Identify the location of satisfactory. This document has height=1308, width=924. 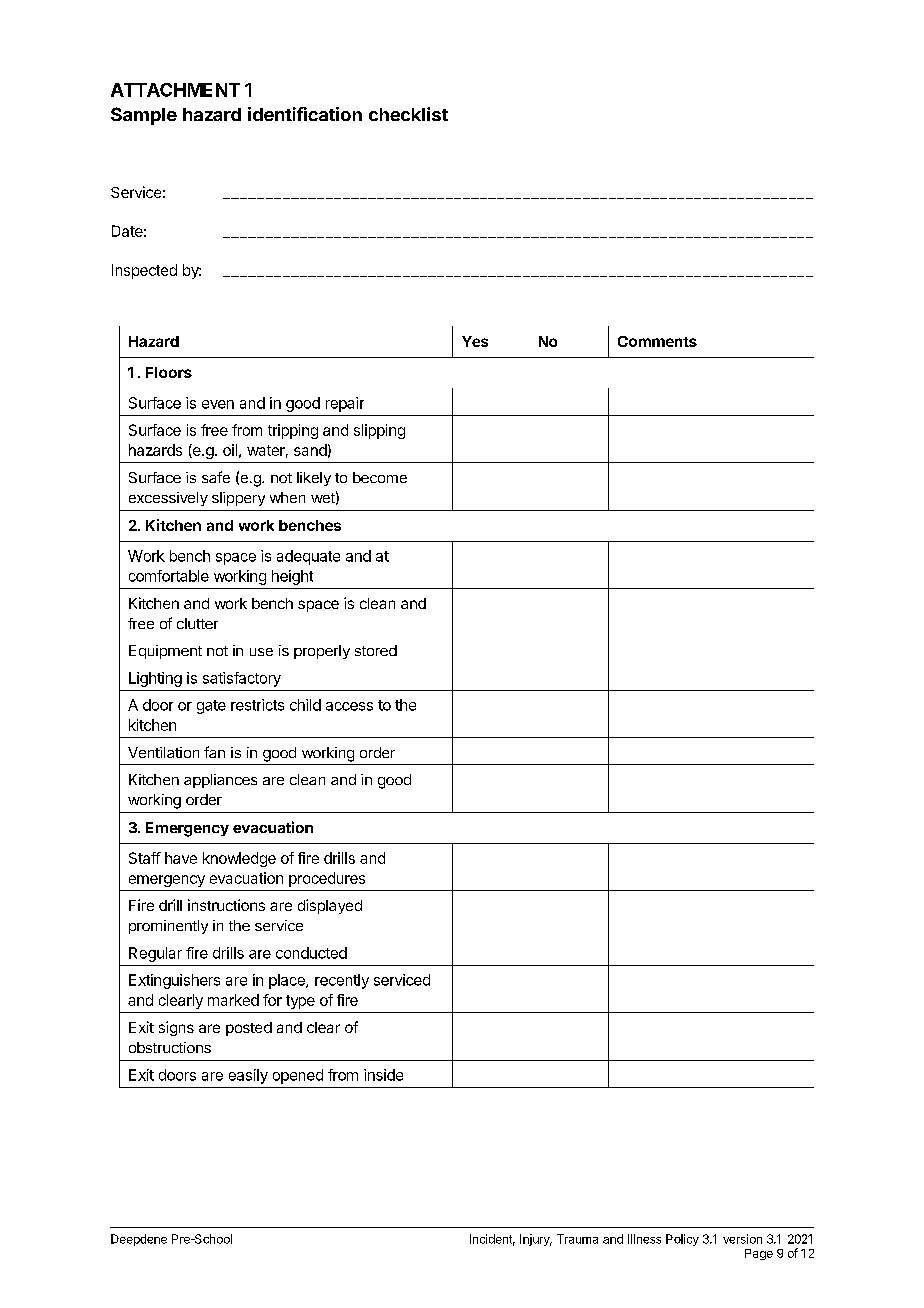
(242, 679).
